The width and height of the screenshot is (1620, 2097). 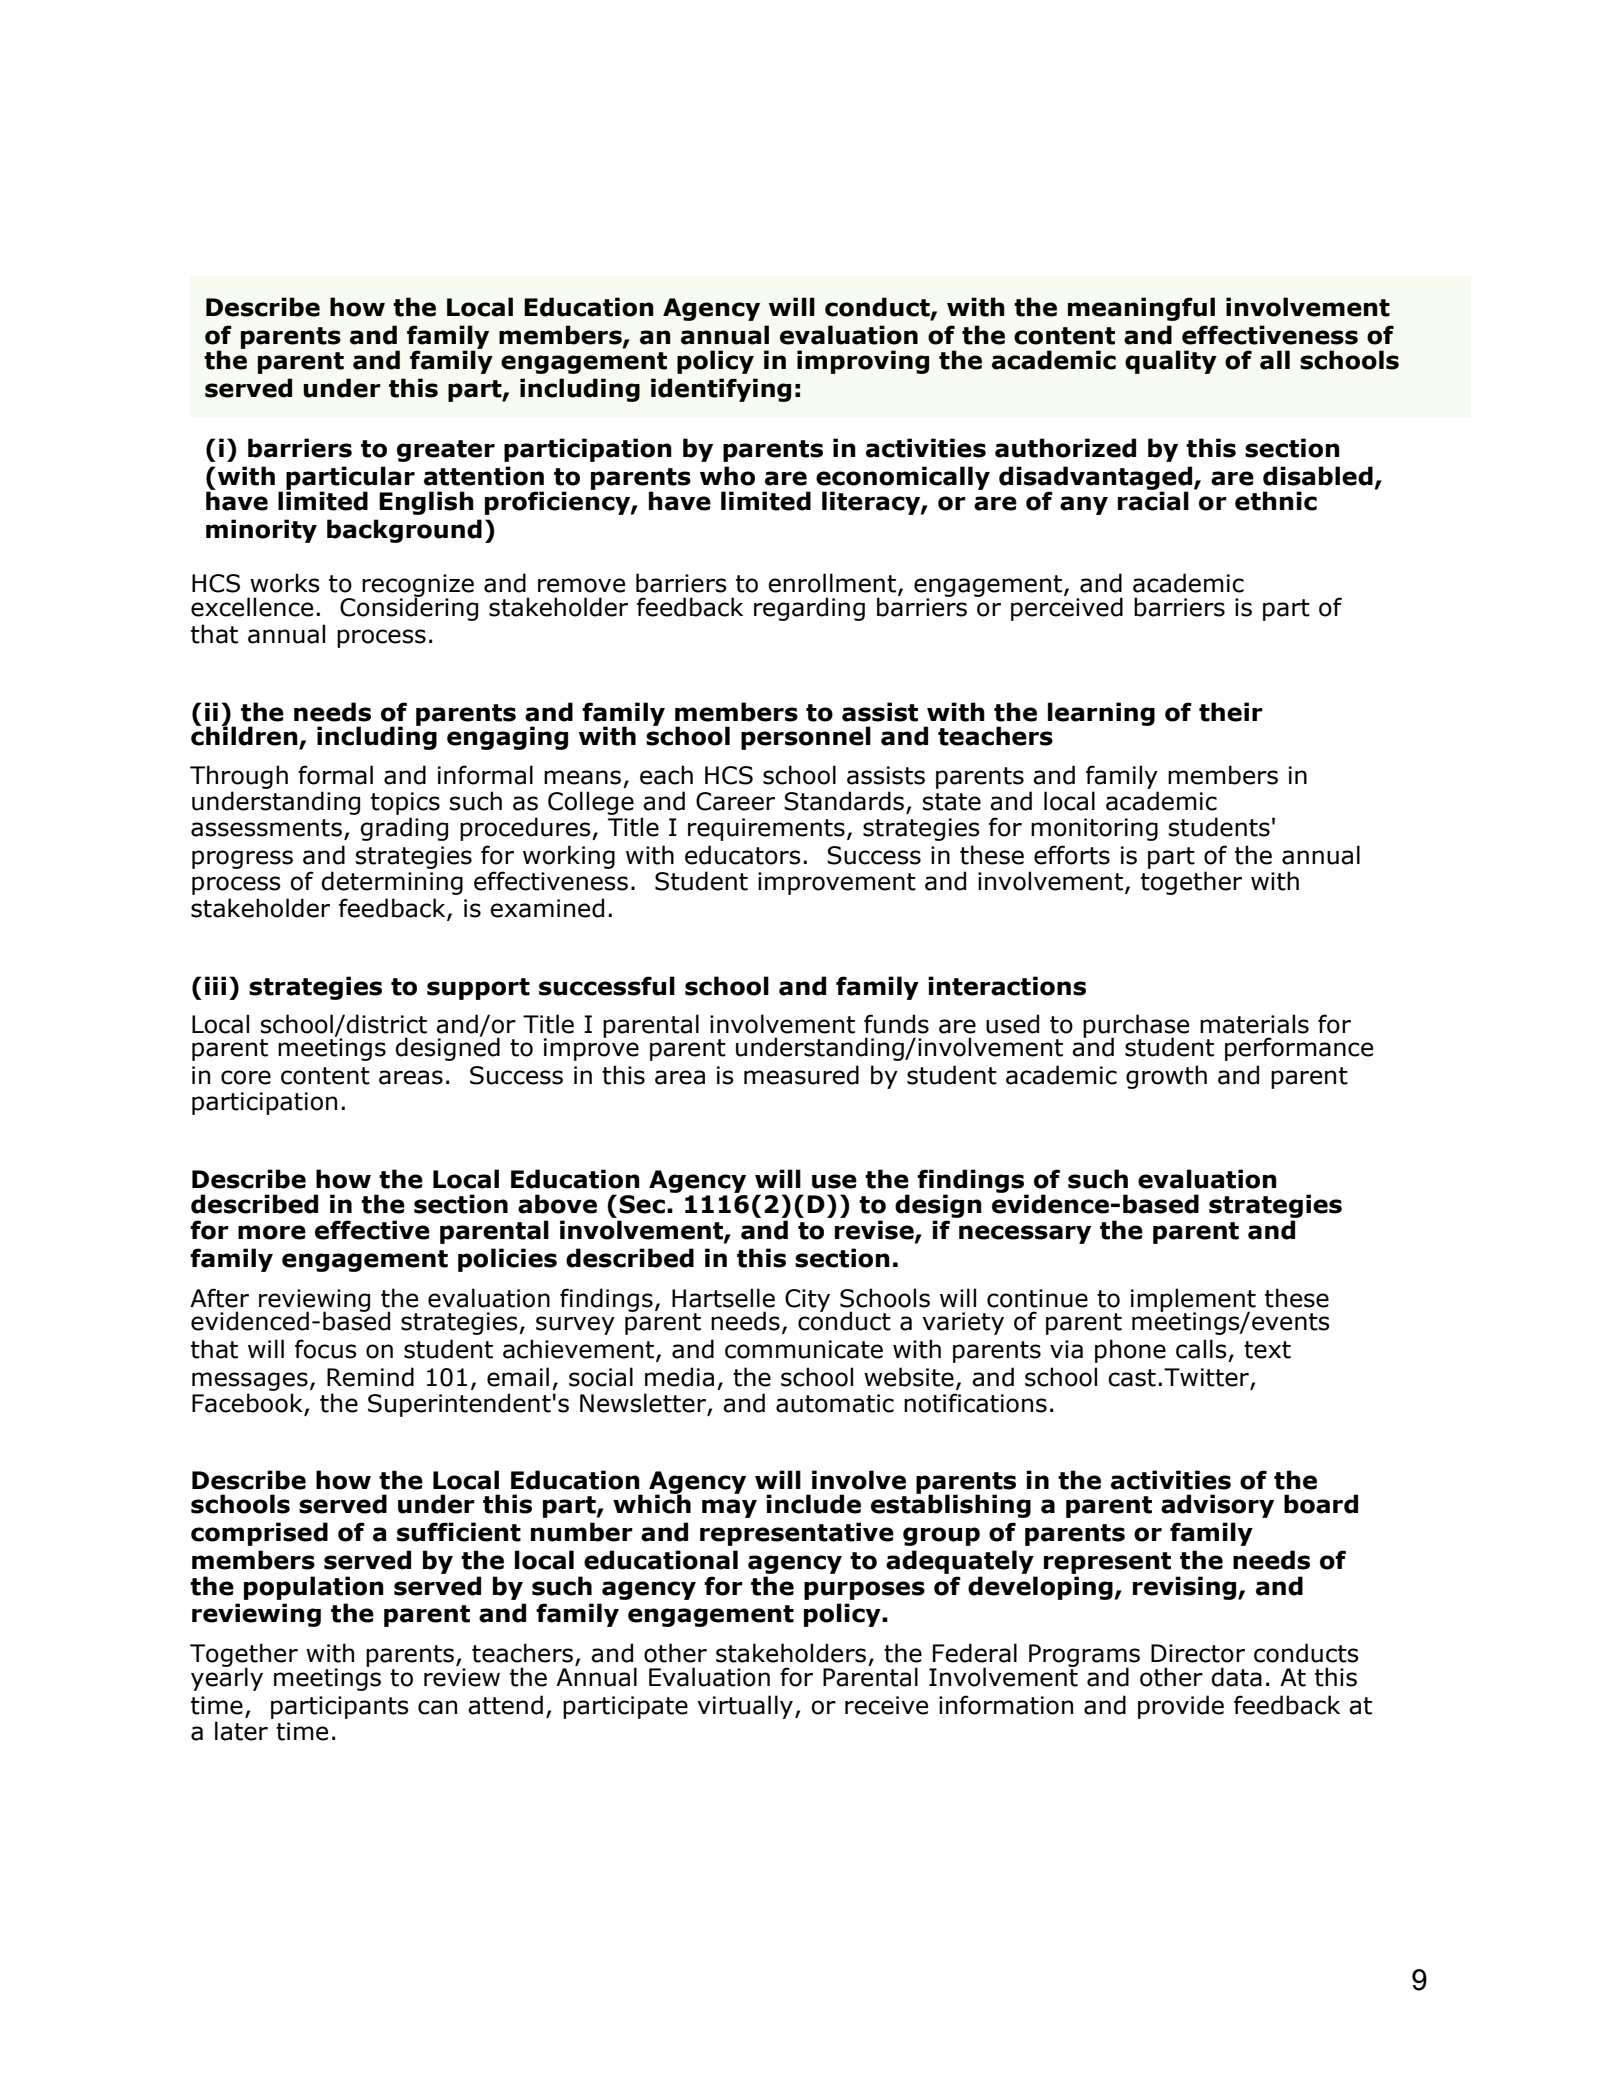 What do you see at coordinates (735, 801) in the screenshot?
I see `Career` at bounding box center [735, 801].
